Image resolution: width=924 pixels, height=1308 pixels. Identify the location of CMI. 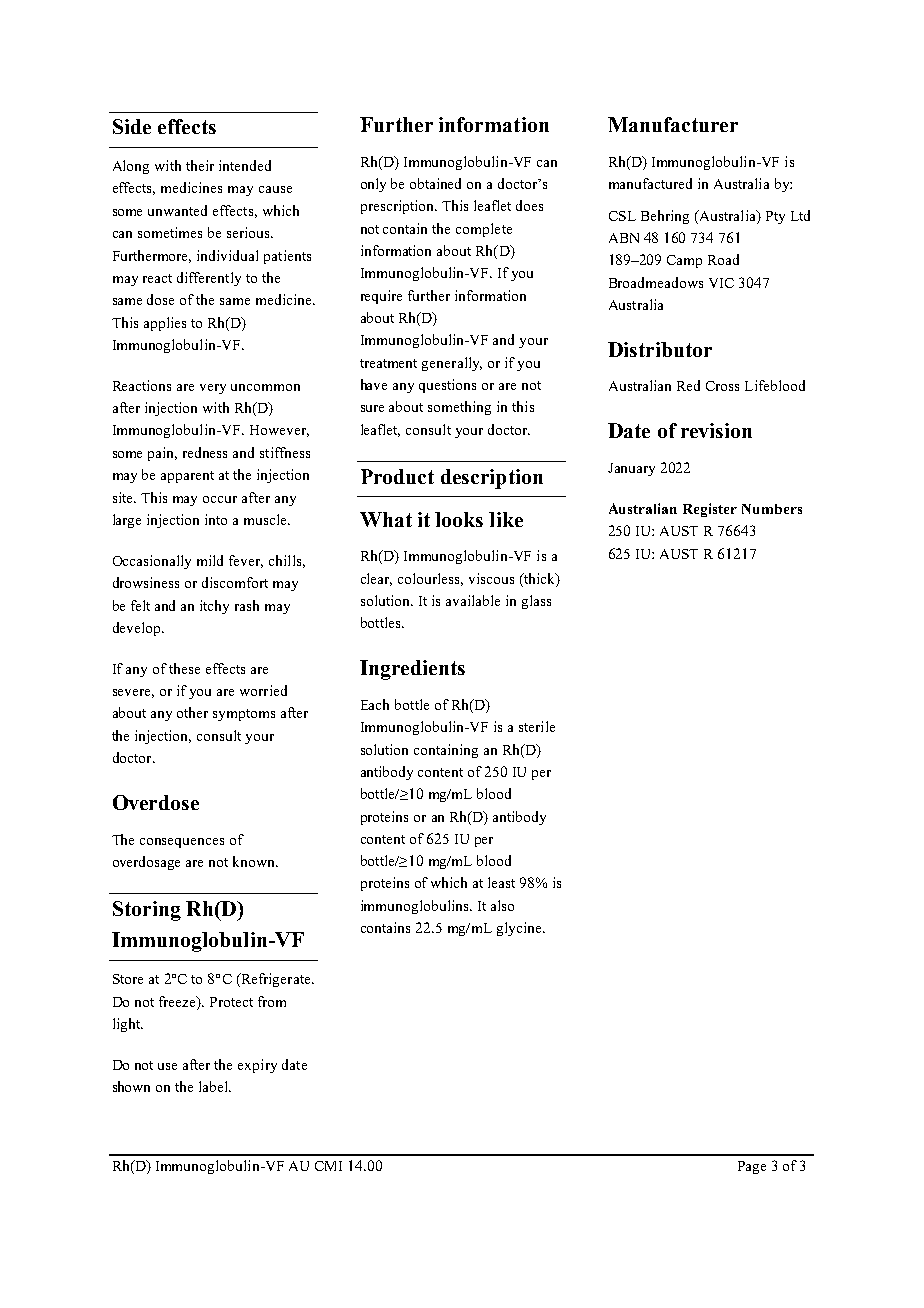
(328, 1166).
